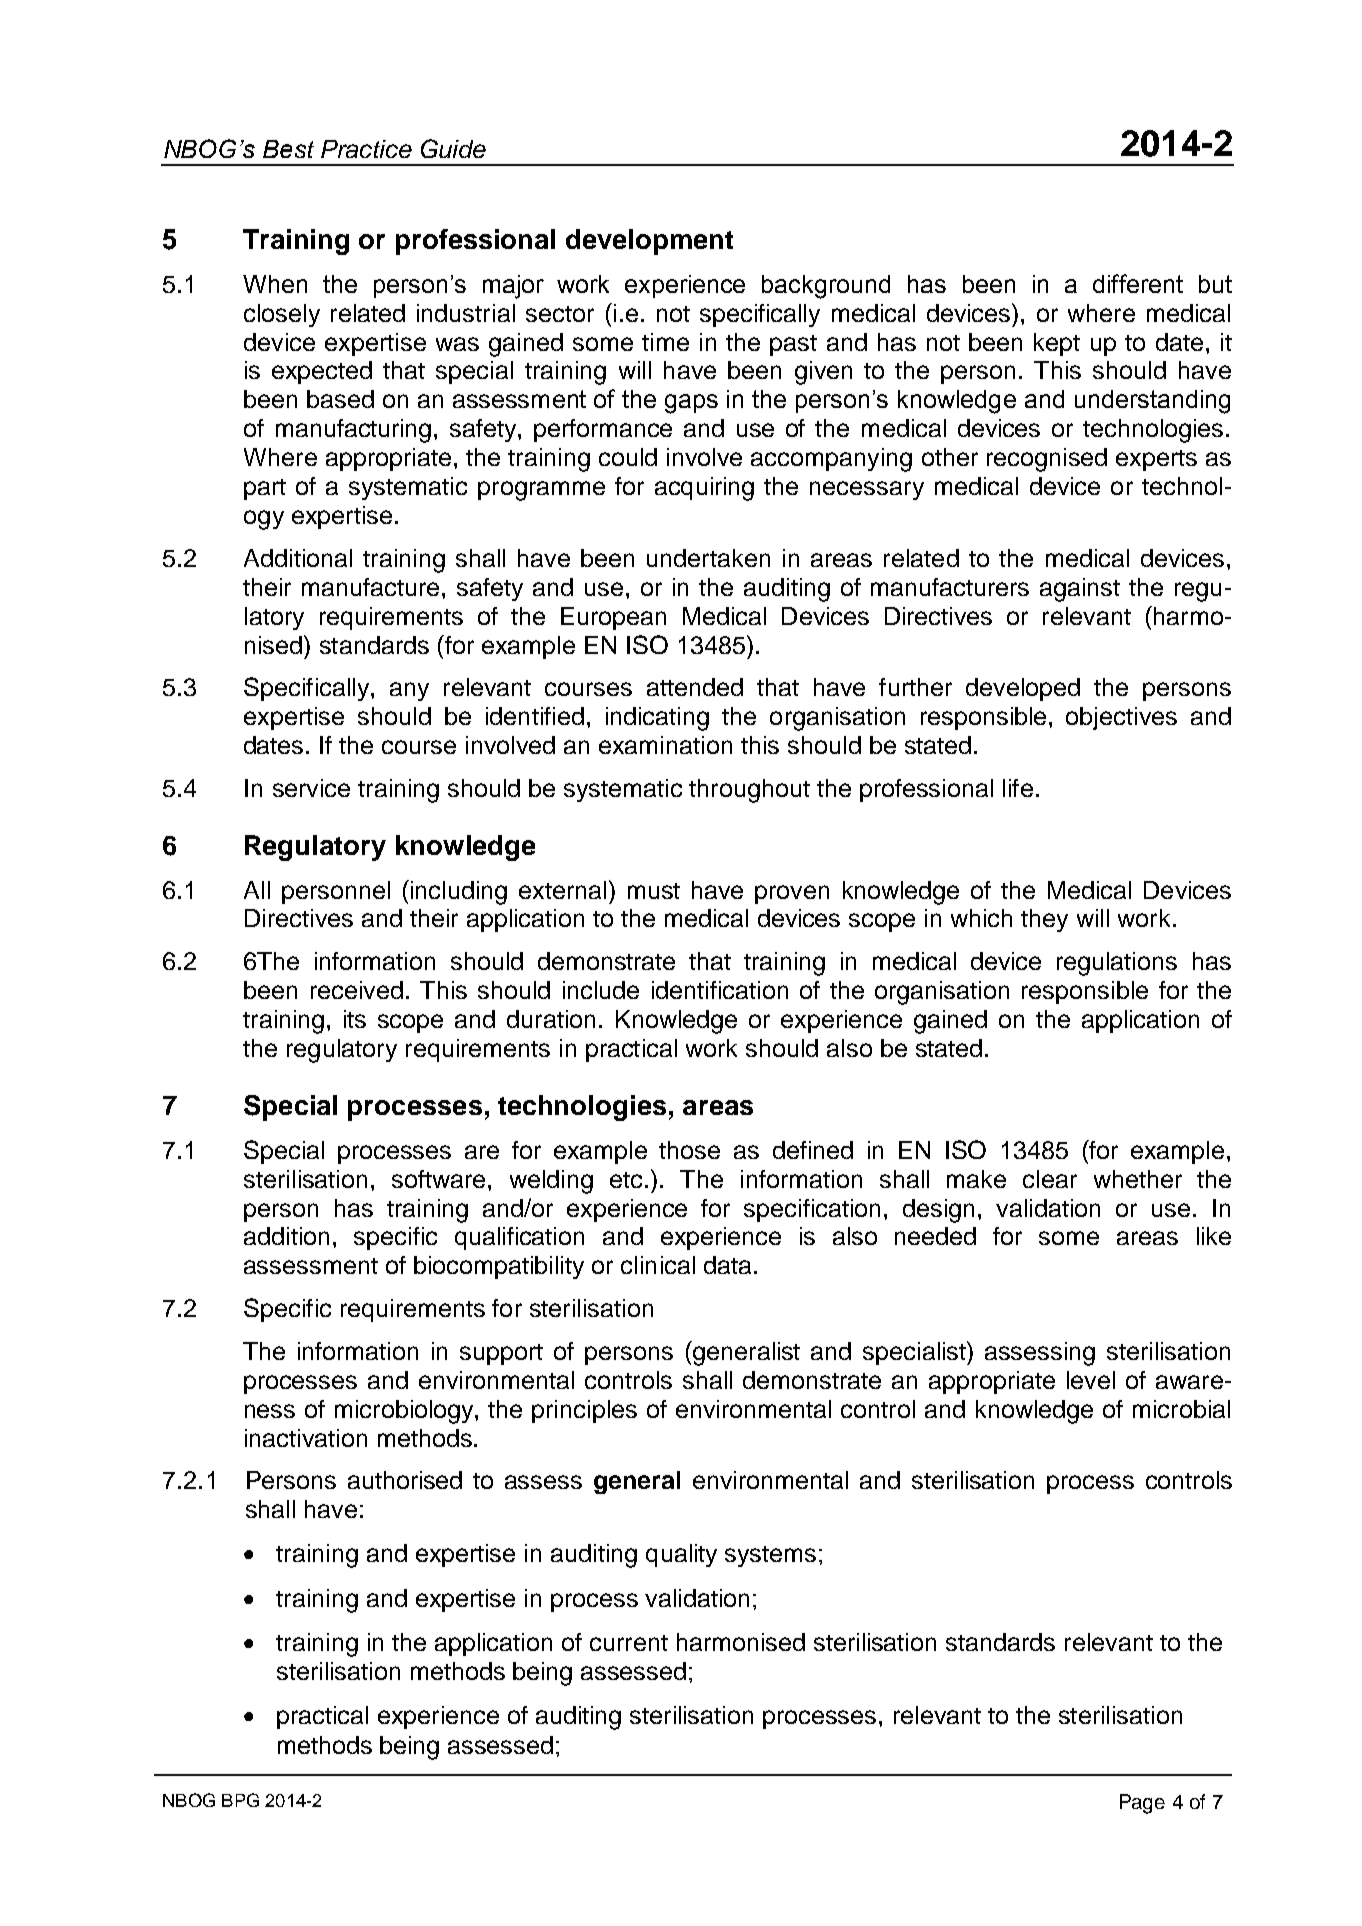 The width and height of the screenshot is (1362, 1926). I want to click on throughout, so click(749, 791).
